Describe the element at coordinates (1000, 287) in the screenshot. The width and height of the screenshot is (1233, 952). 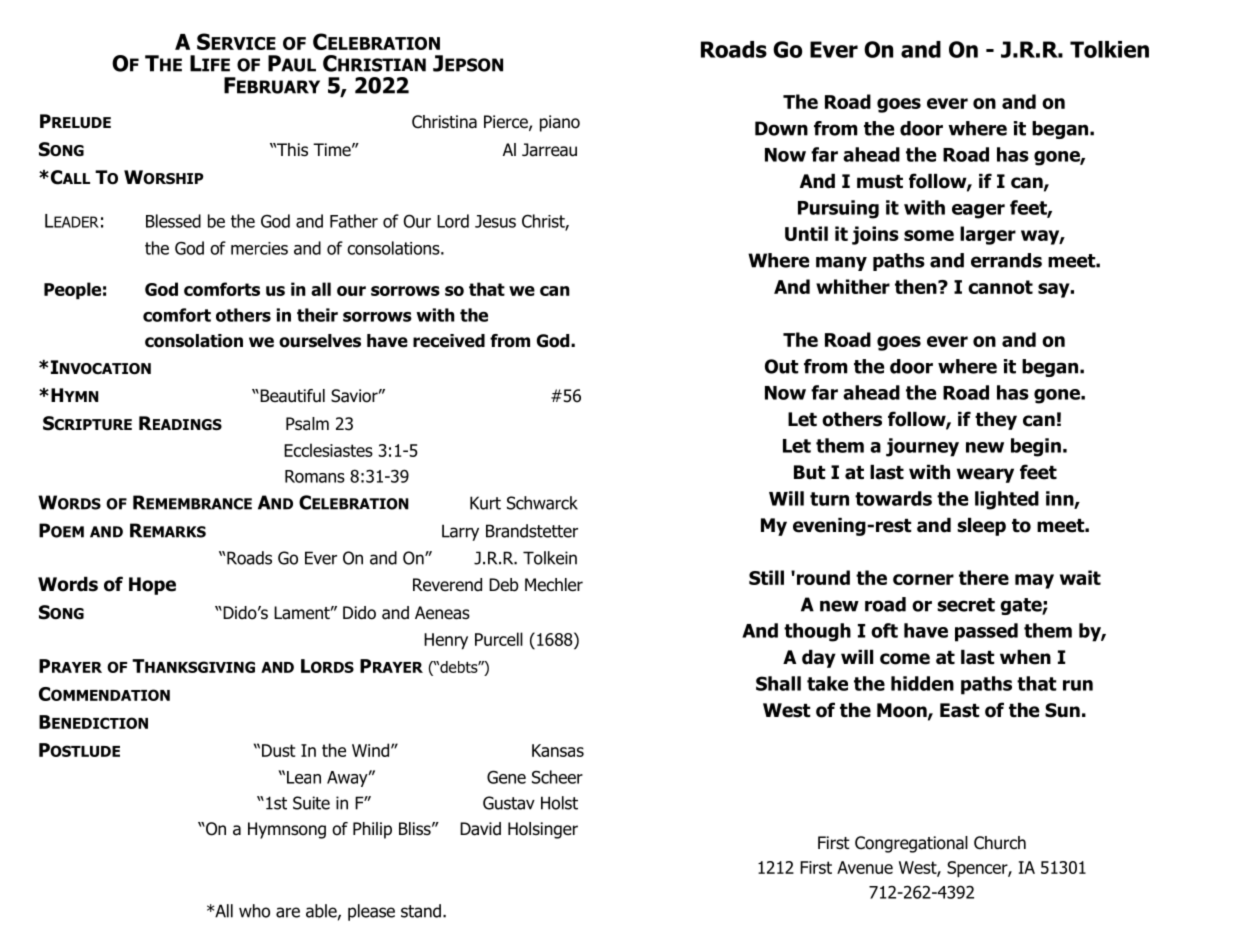
I see `cannot` at that location.
